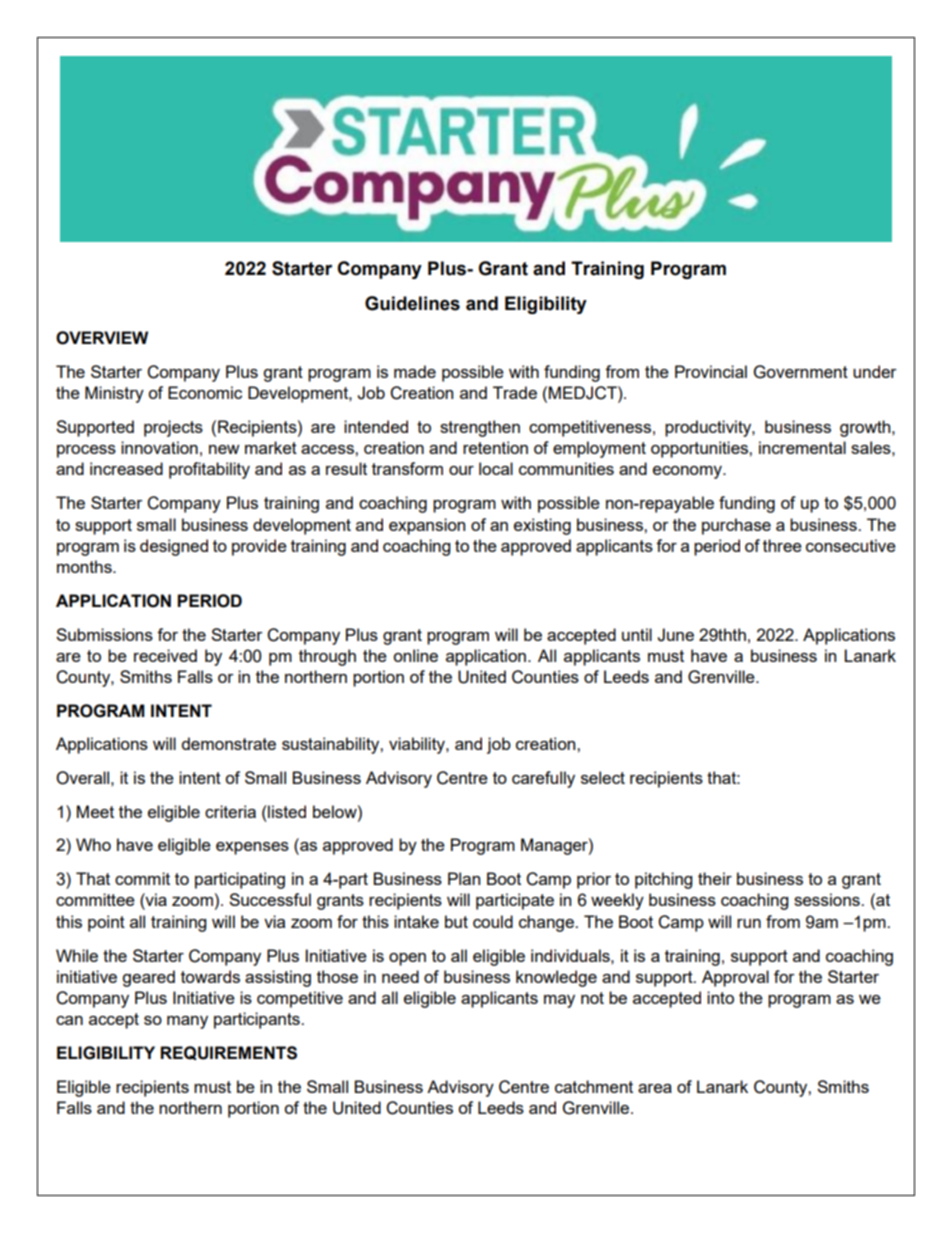 This page has width=952, height=1233. I want to click on expansion, so click(427, 526).
